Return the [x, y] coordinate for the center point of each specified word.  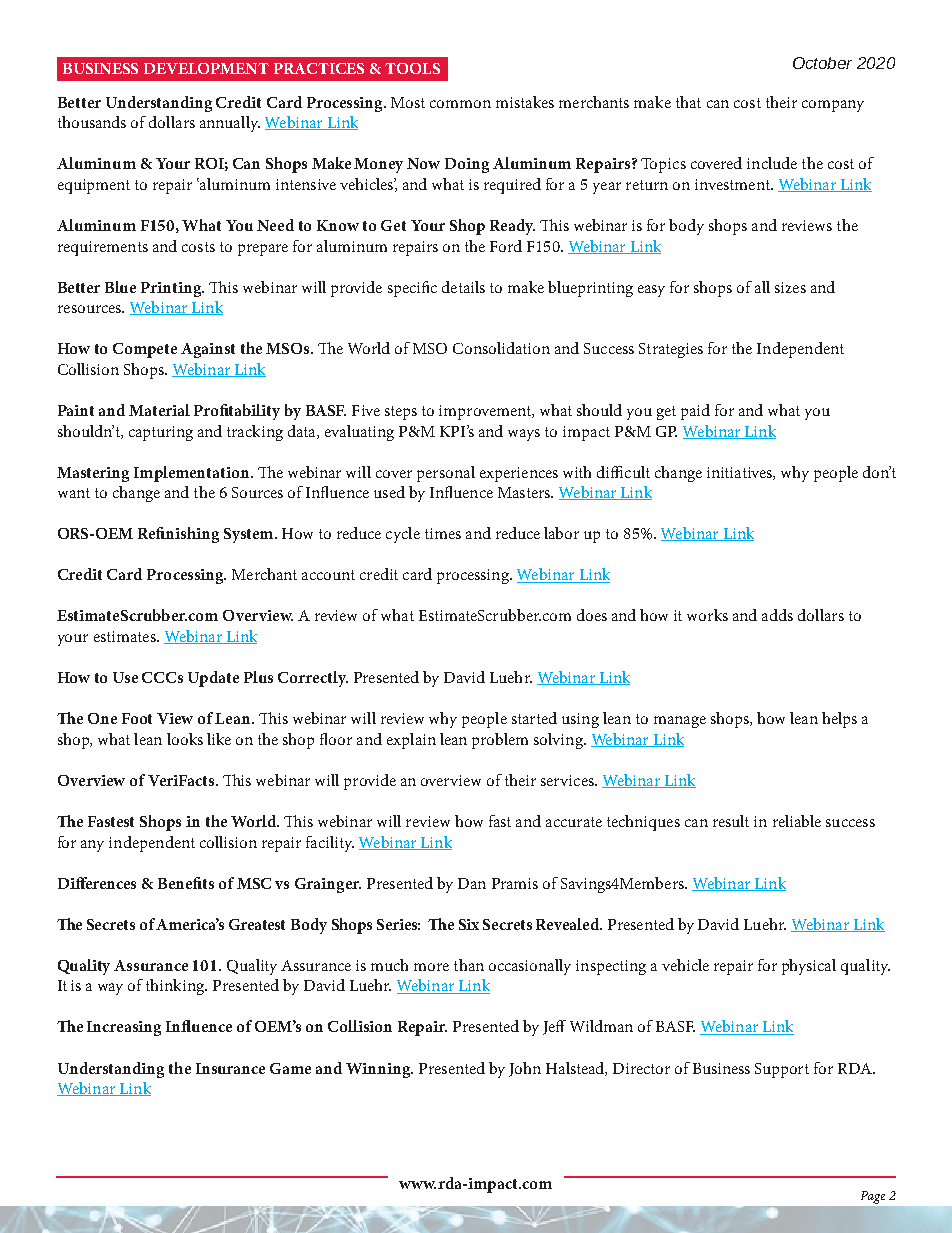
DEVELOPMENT [206, 68]
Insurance [230, 1068]
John [525, 1069]
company [833, 106]
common [460, 104]
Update [213, 679]
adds [777, 615]
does [592, 615]
